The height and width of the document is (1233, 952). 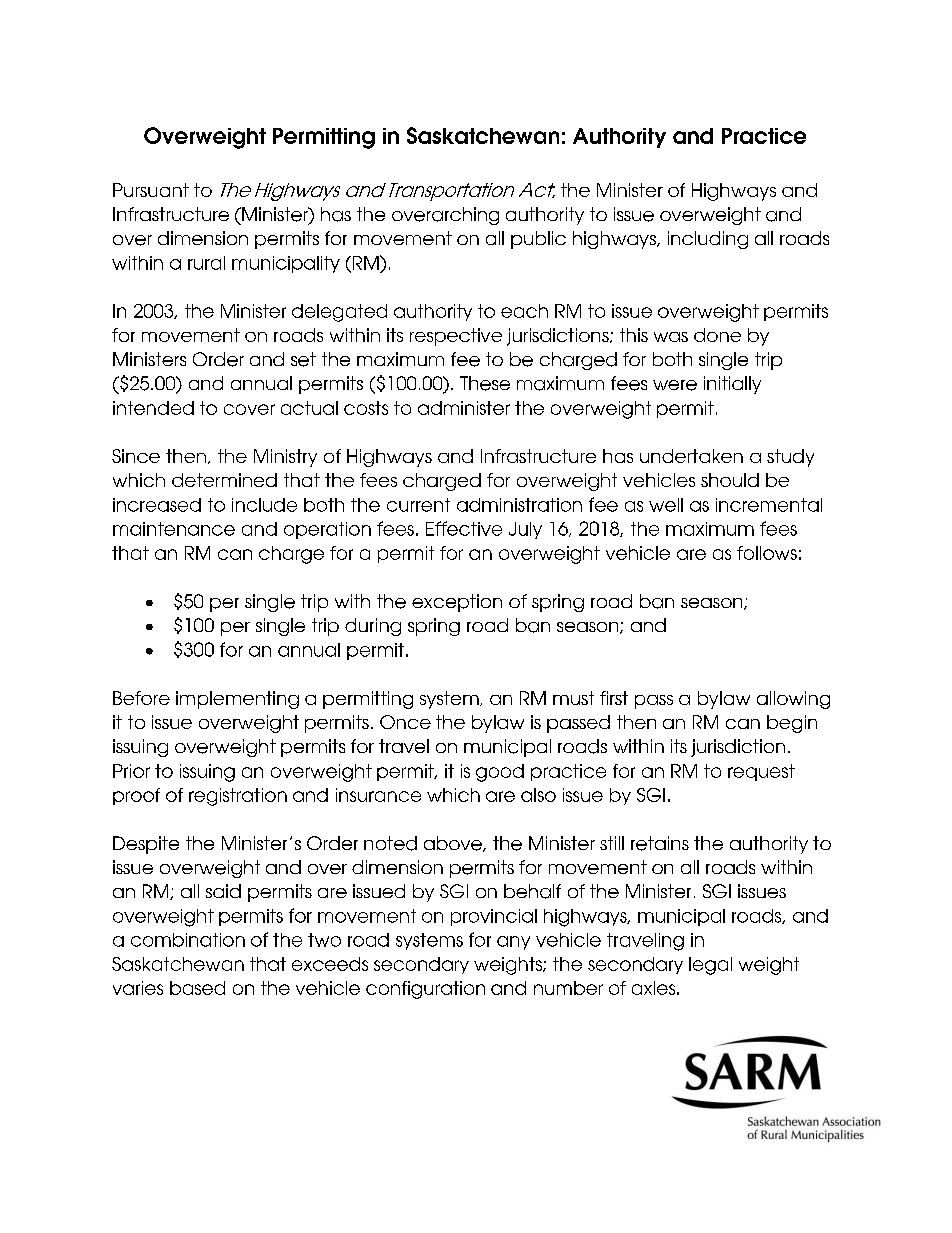 I want to click on including, so click(x=708, y=240).
